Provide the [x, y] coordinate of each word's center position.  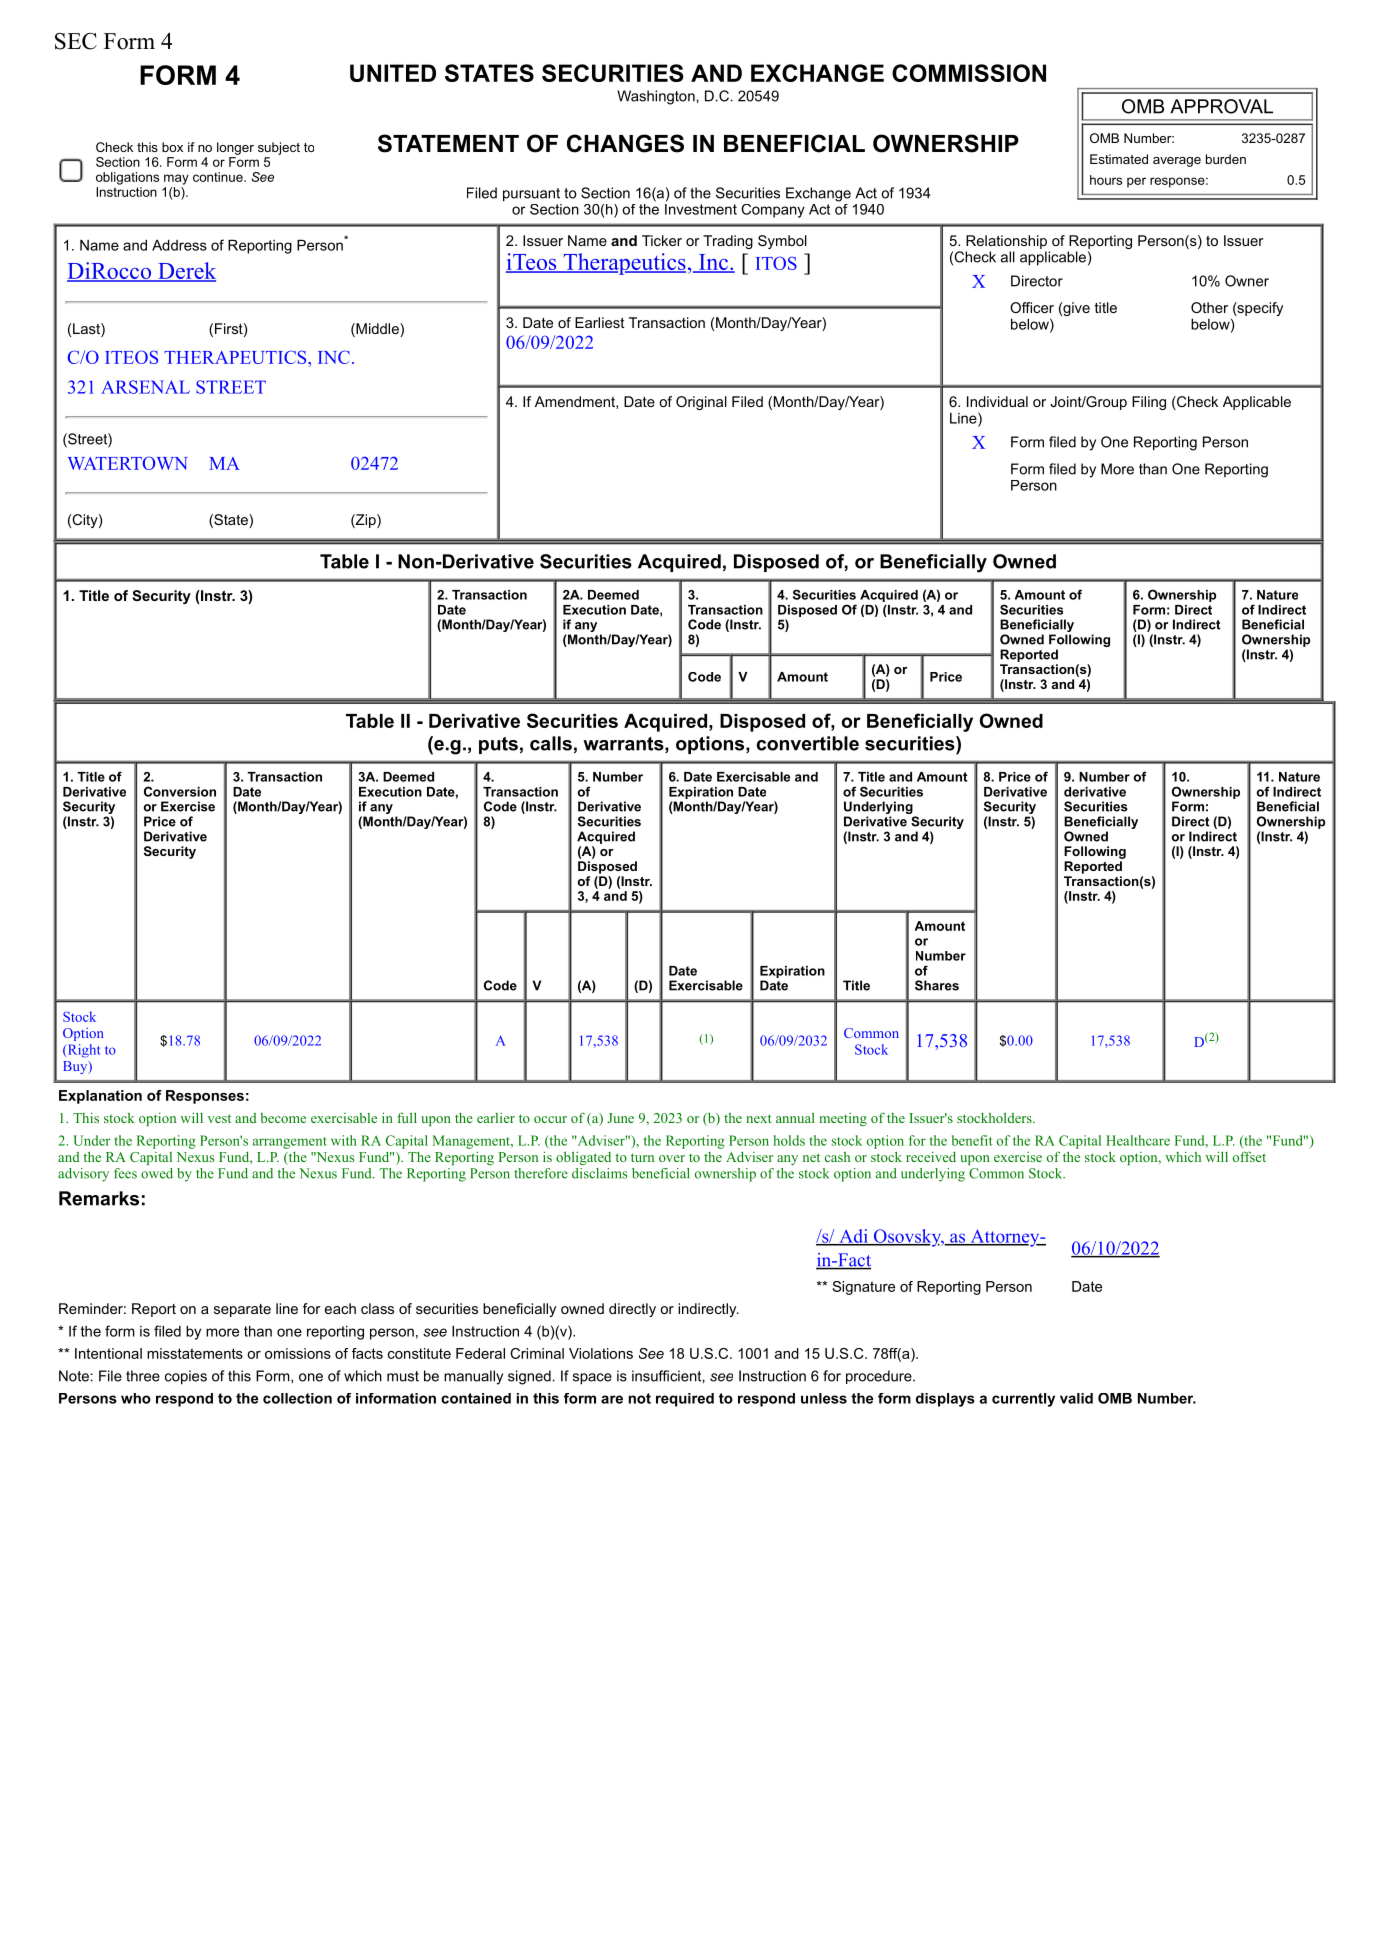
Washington [656, 97]
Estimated [1119, 159]
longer [235, 148]
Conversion [180, 791]
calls [551, 743]
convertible [808, 743]
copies [186, 1377]
